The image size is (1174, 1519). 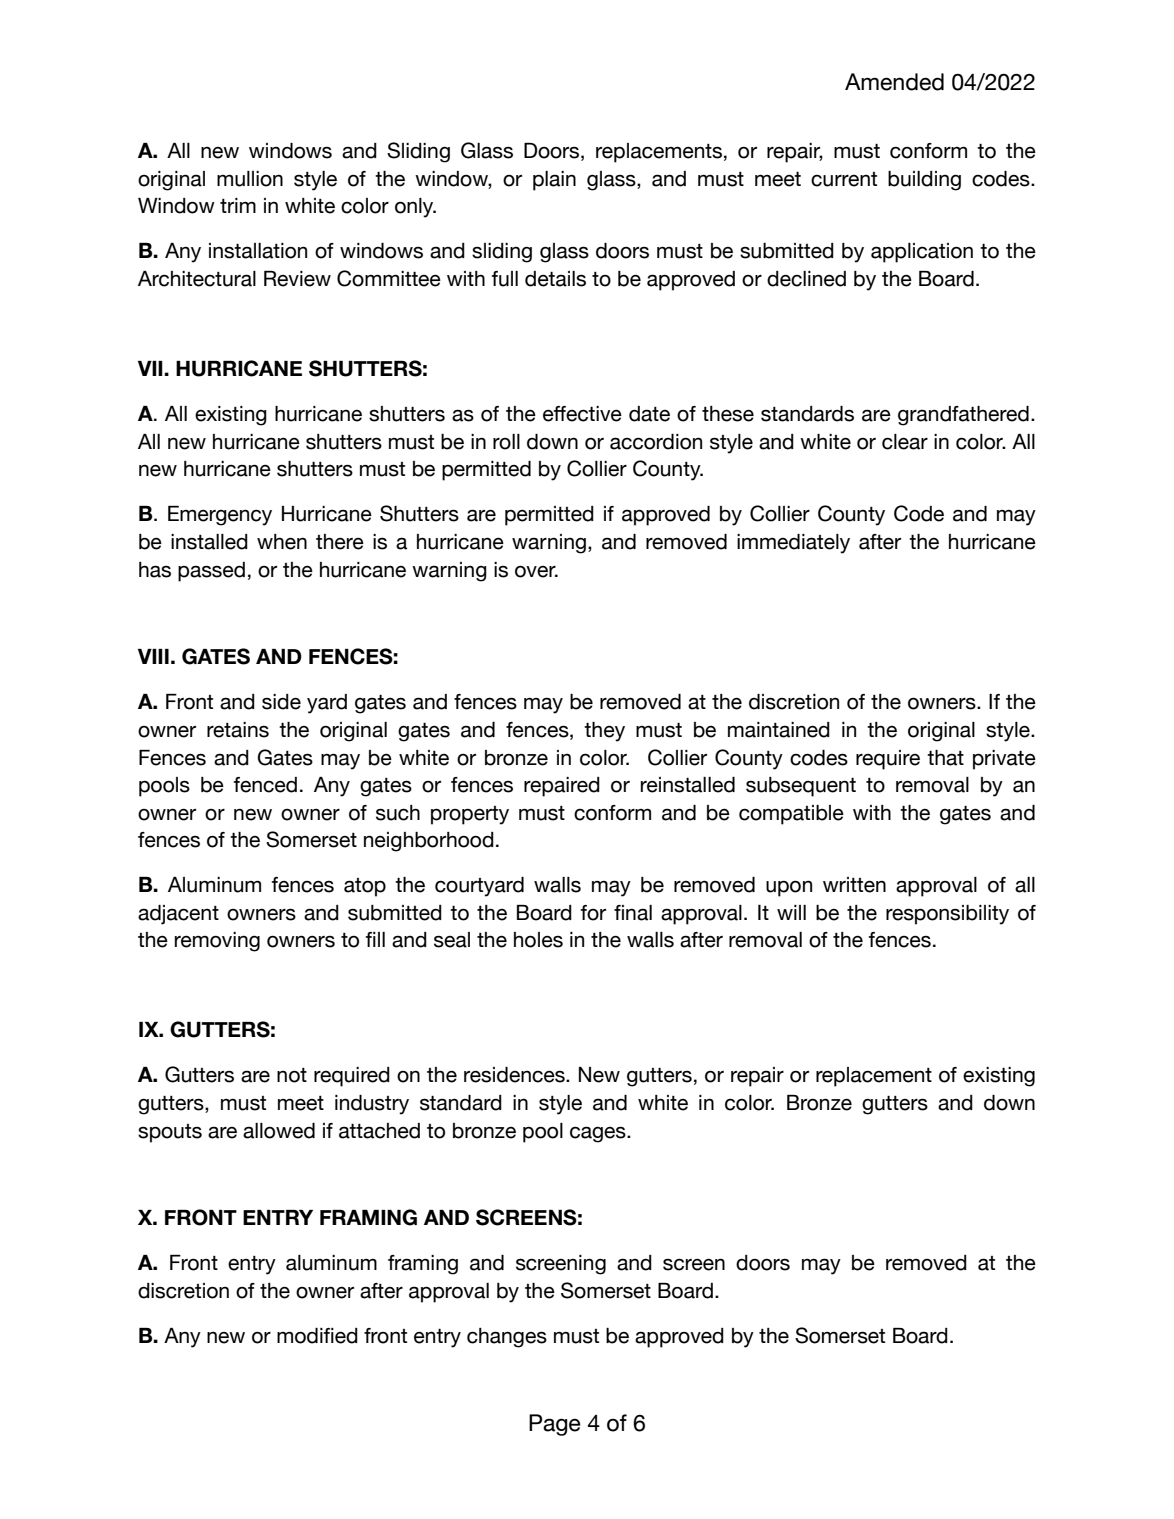 What do you see at coordinates (282, 542) in the screenshot?
I see `when` at bounding box center [282, 542].
